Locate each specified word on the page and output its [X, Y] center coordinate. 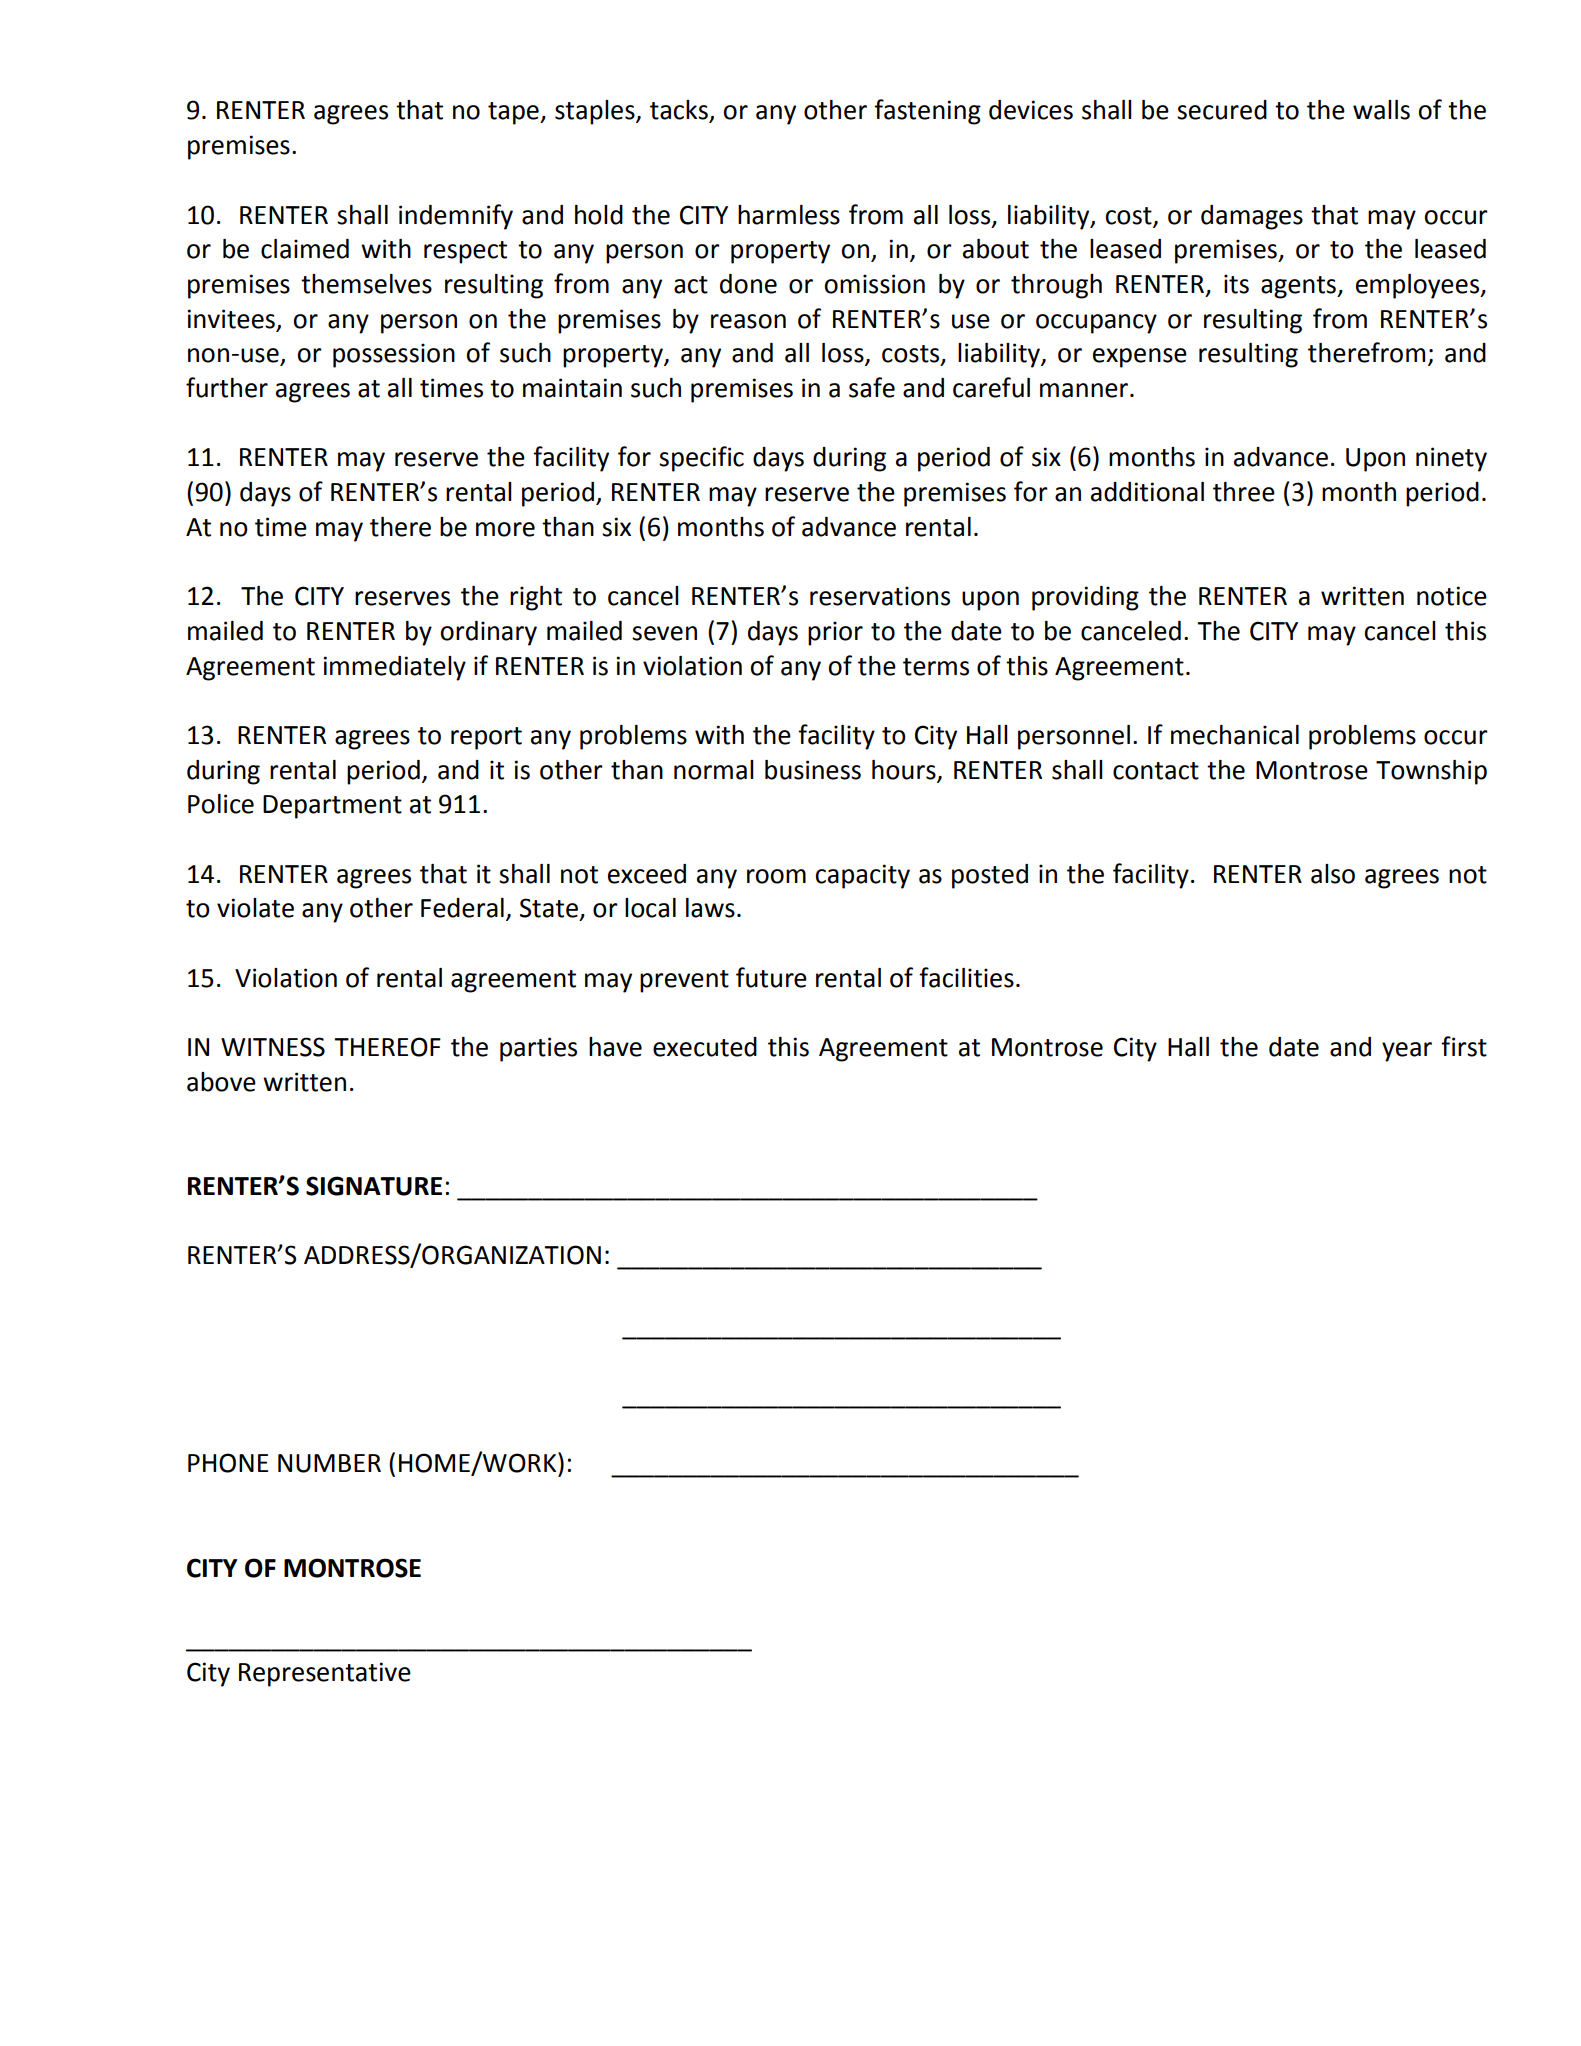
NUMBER [329, 1463]
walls [1381, 110]
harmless [789, 215]
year [1407, 1052]
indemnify [456, 217]
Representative [325, 1674]
